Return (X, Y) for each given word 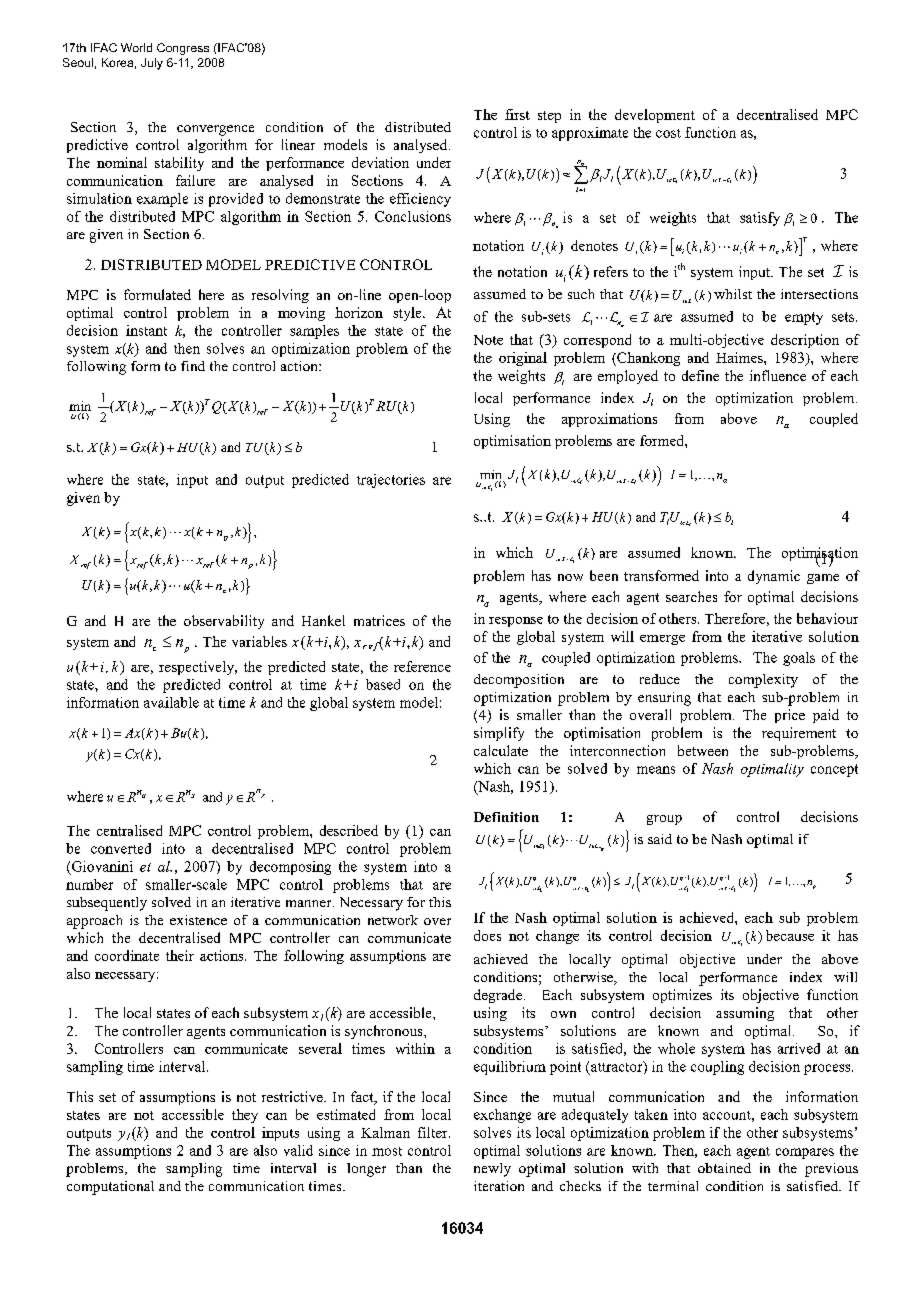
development (655, 116)
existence (198, 920)
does (487, 935)
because (790, 935)
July (152, 64)
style (408, 314)
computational (110, 1188)
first (517, 114)
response (516, 622)
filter (434, 1132)
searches (691, 596)
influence (778, 375)
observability (224, 622)
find (193, 366)
